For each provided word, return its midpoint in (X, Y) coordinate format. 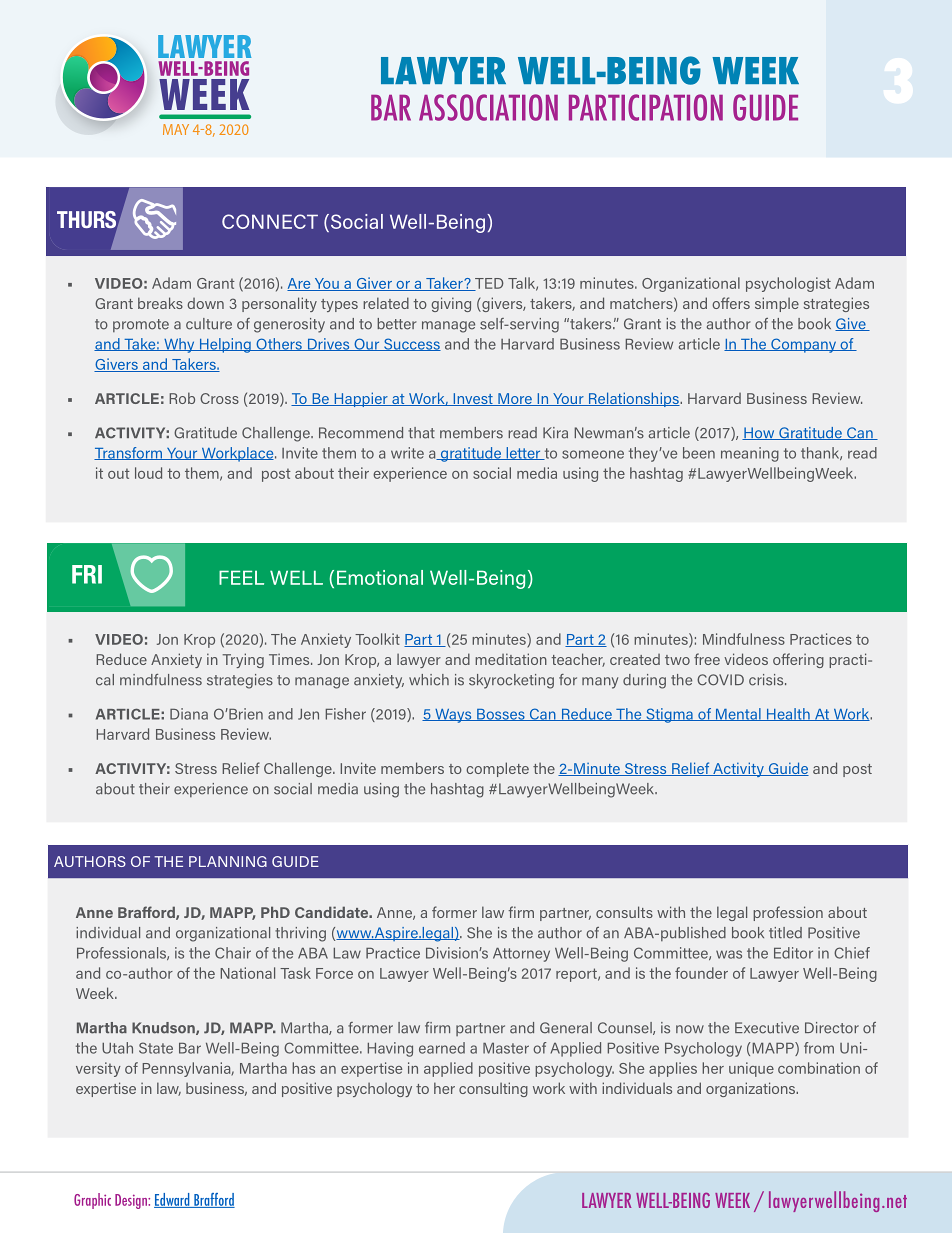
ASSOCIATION (488, 107)
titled (785, 933)
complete (497, 769)
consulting (493, 1089)
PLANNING (228, 861)
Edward (173, 1200)
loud (148, 473)
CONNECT (270, 221)
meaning (750, 454)
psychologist (788, 284)
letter (523, 453)
